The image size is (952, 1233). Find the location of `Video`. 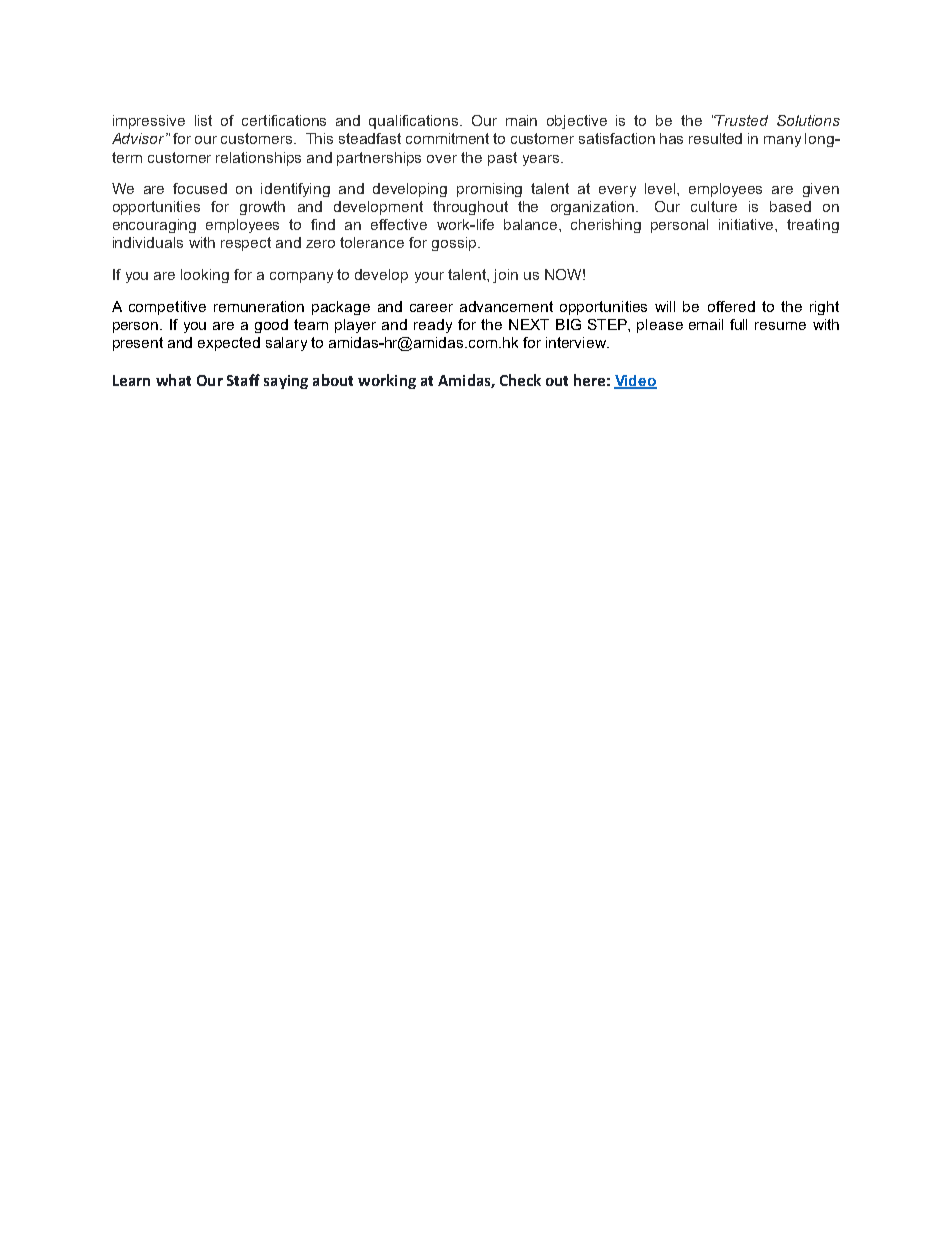

Video is located at coordinates (635, 382).
